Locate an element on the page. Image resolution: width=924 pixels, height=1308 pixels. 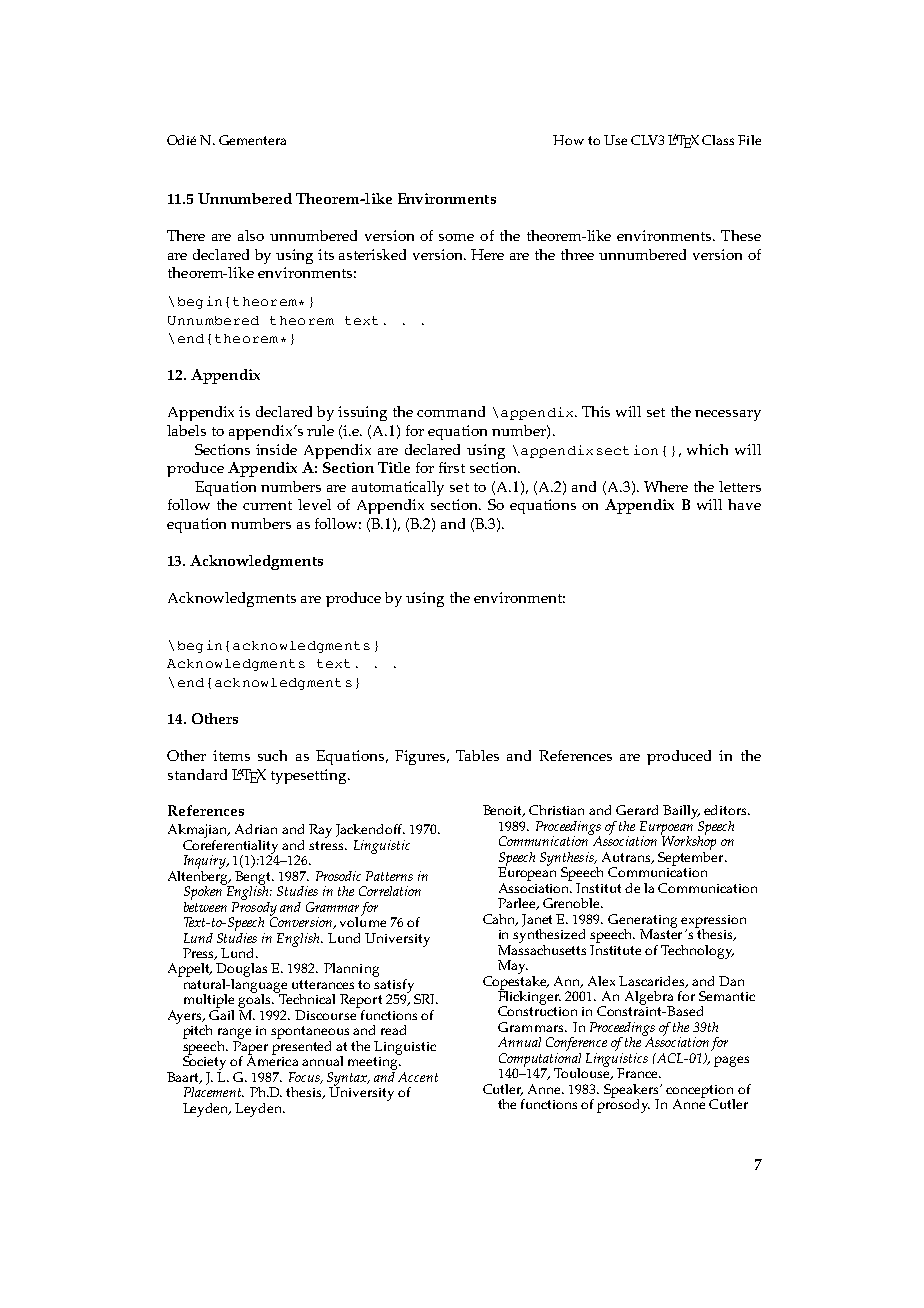
conception is located at coordinates (700, 1092).
